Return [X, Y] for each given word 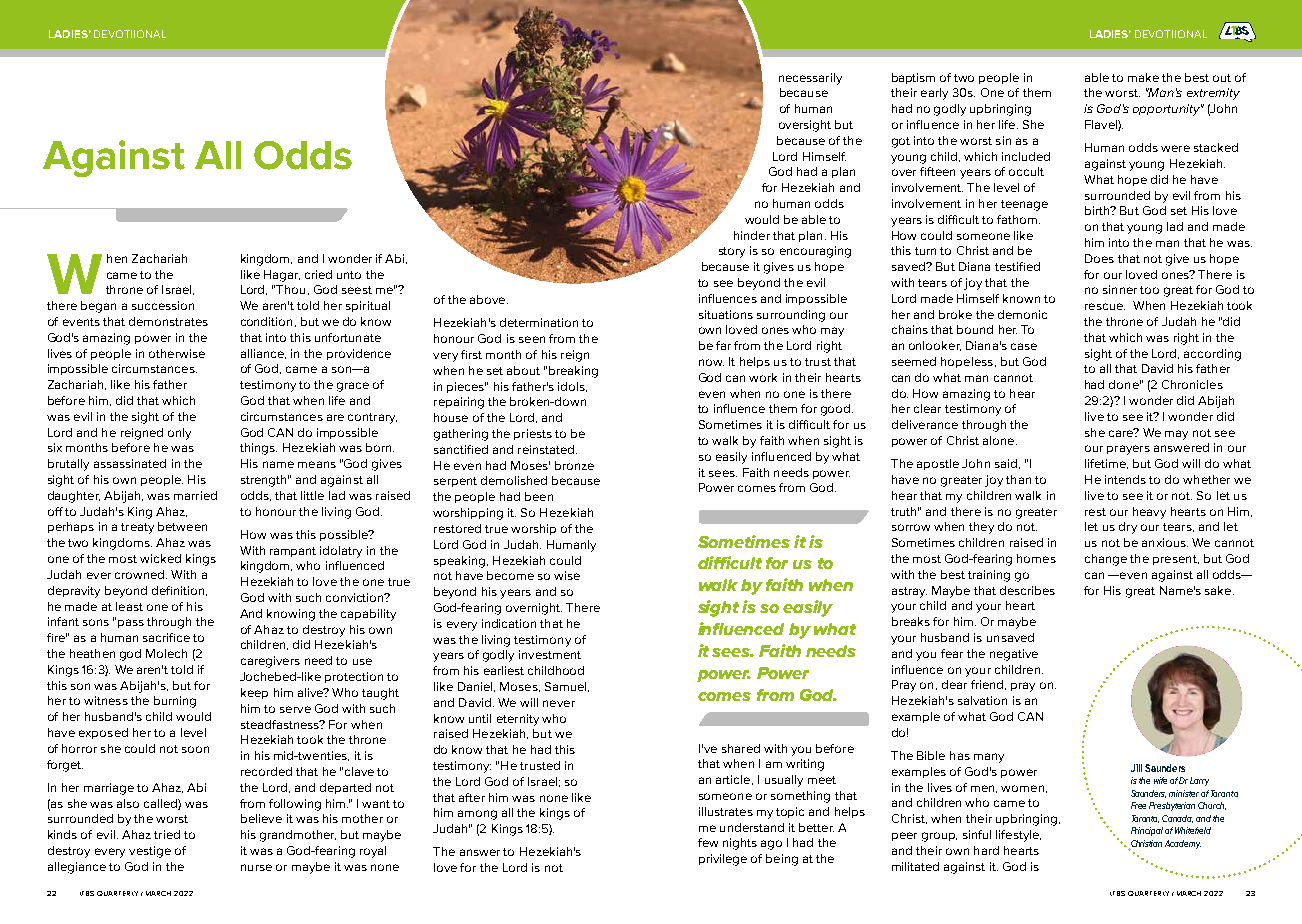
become [510, 575]
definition [178, 590]
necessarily [810, 79]
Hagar [282, 276]
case [1024, 346]
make [1143, 77]
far [723, 345]
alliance [263, 354]
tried [167, 834]
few [708, 842]
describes [1027, 590]
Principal [1147, 831]
